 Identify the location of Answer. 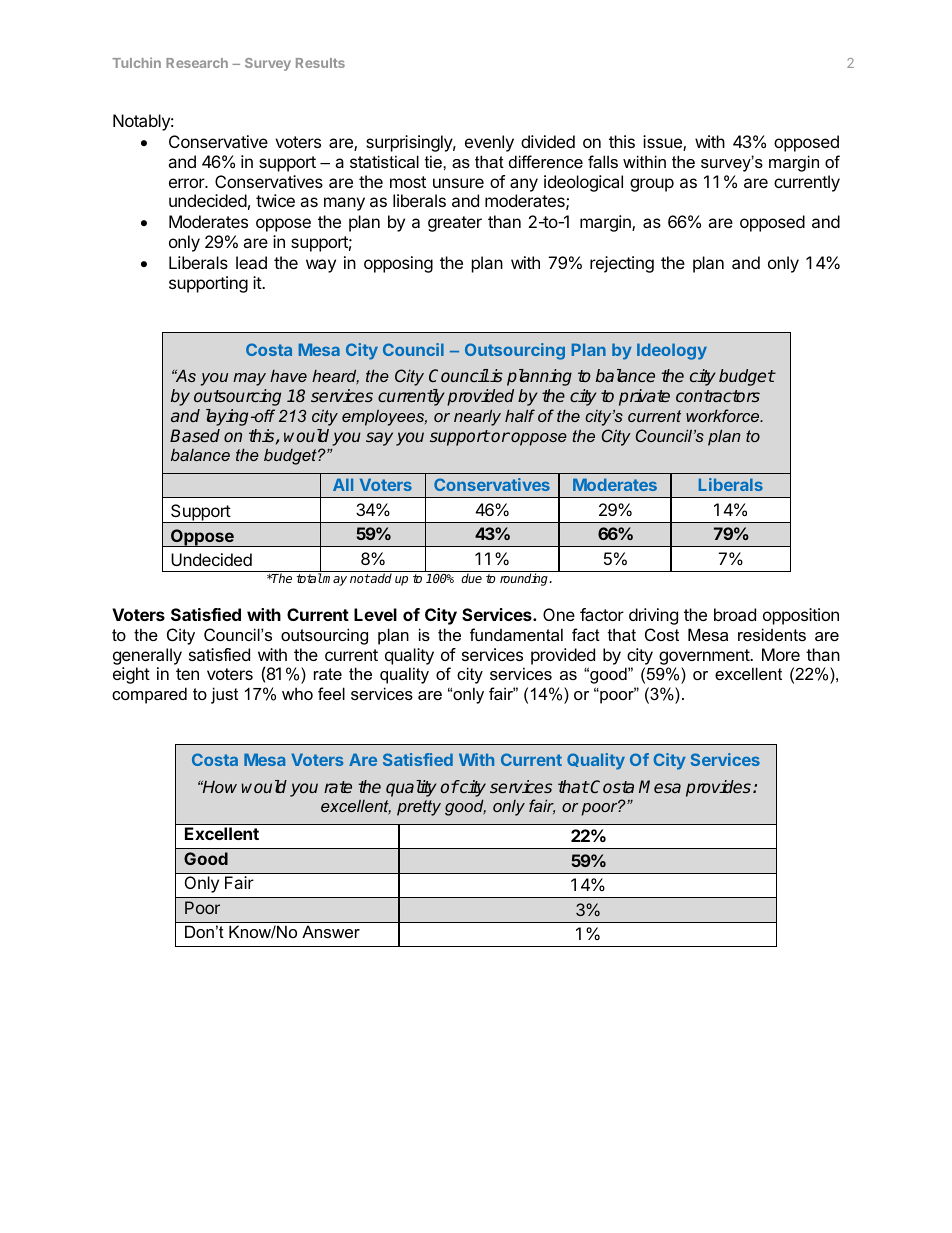
(331, 931).
